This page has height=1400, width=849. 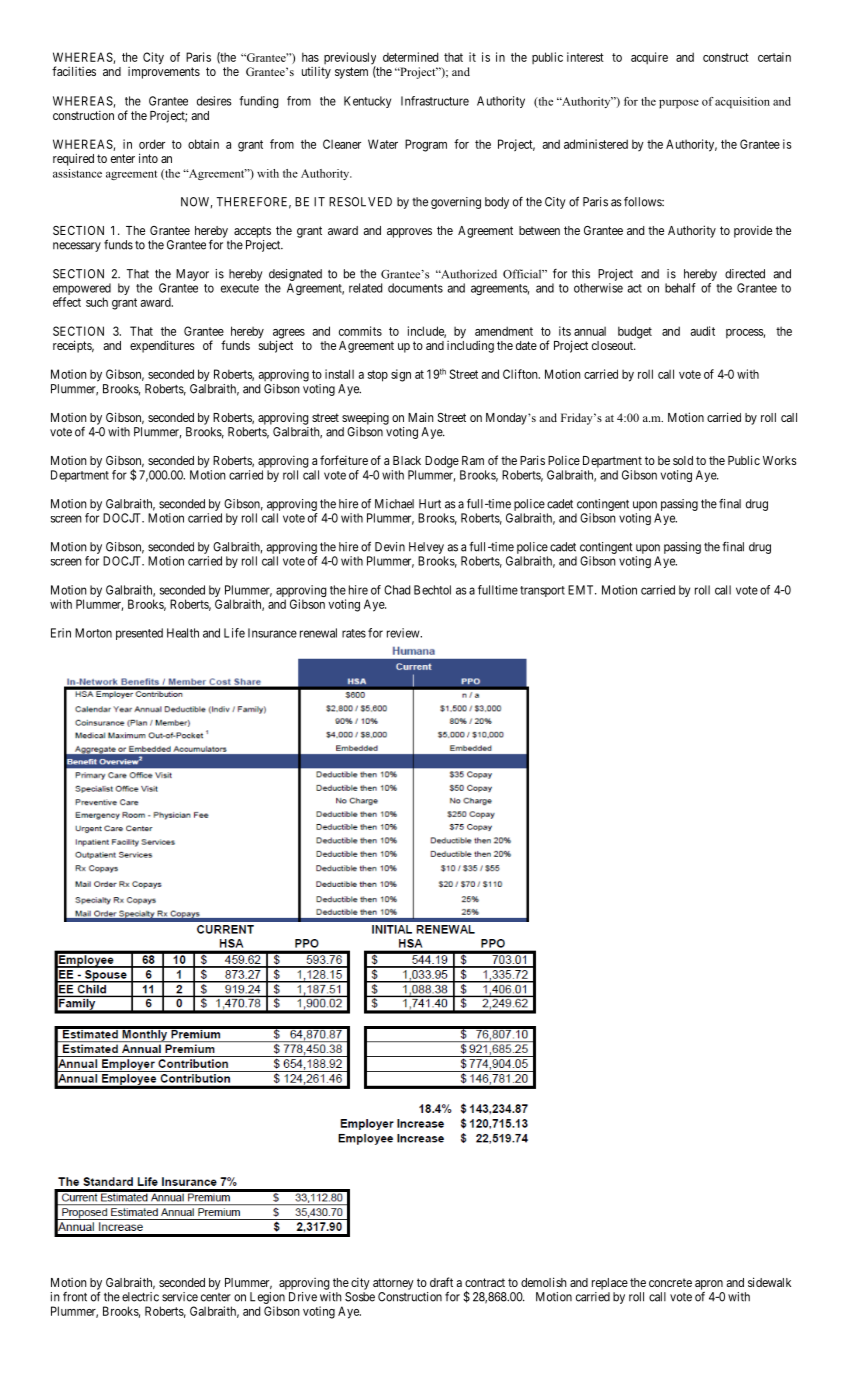 I want to click on purpose, so click(x=679, y=103).
